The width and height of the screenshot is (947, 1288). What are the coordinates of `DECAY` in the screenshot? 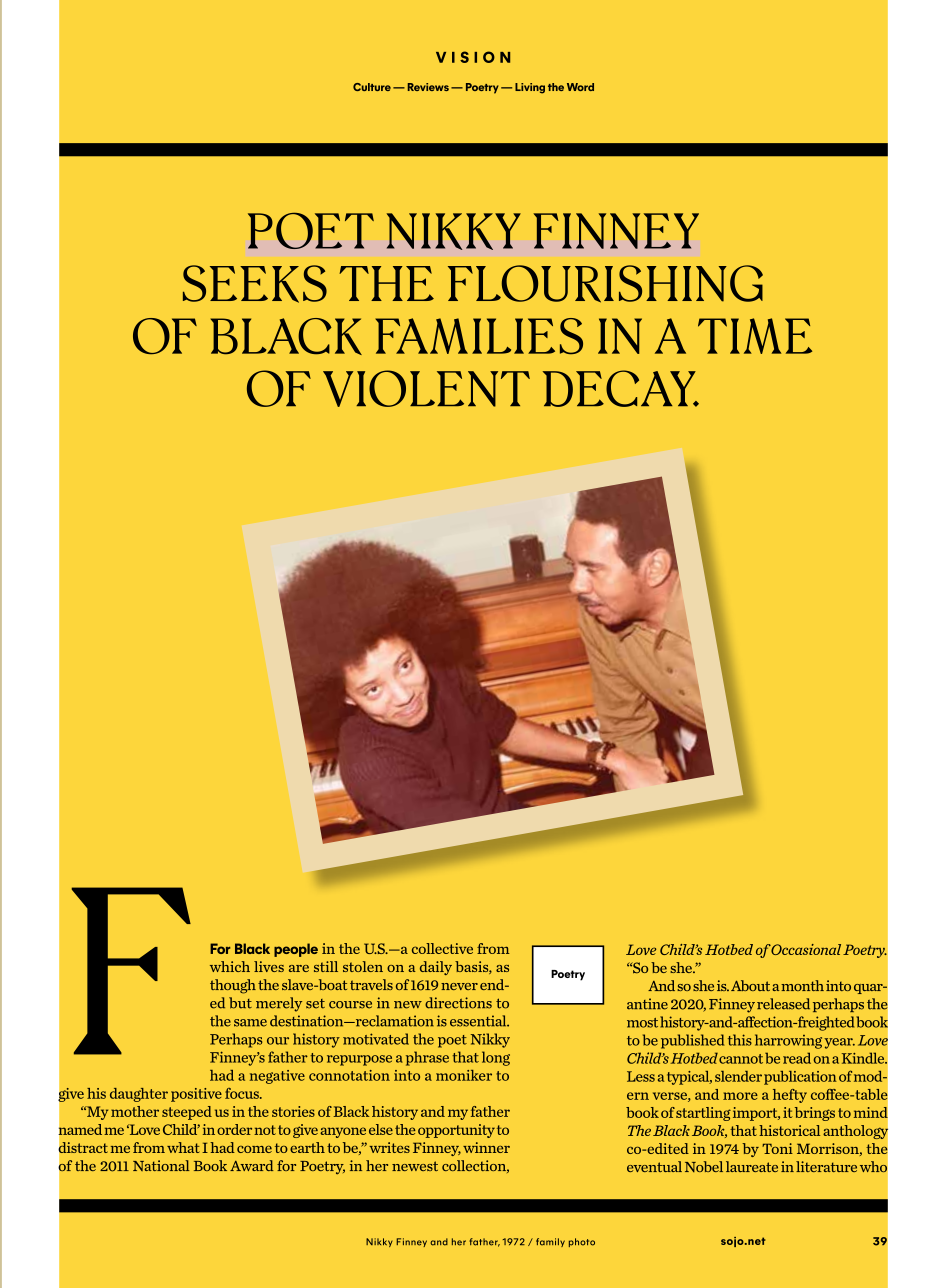 It's located at (620, 388).
